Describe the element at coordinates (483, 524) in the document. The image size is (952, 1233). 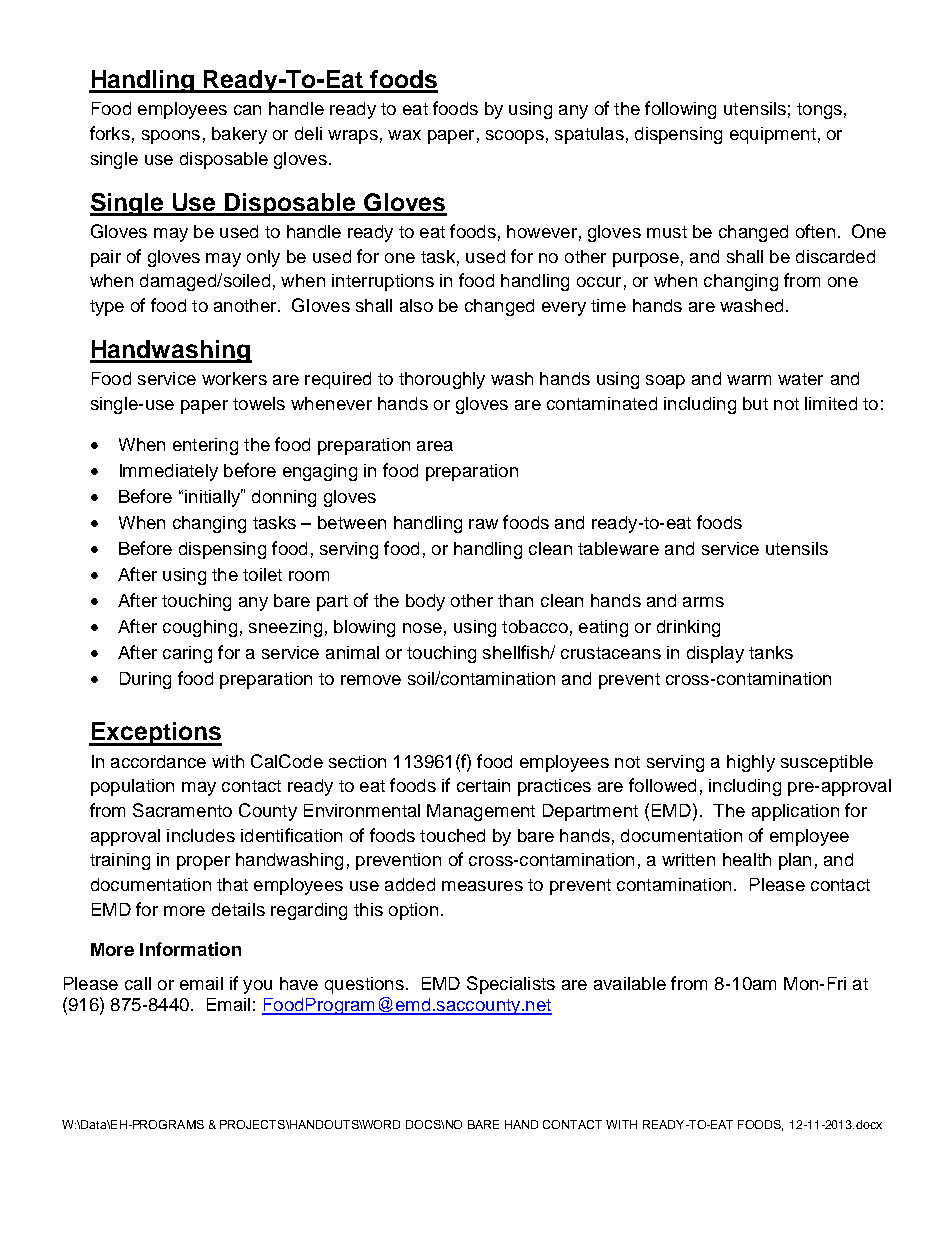
I see `raw` at that location.
